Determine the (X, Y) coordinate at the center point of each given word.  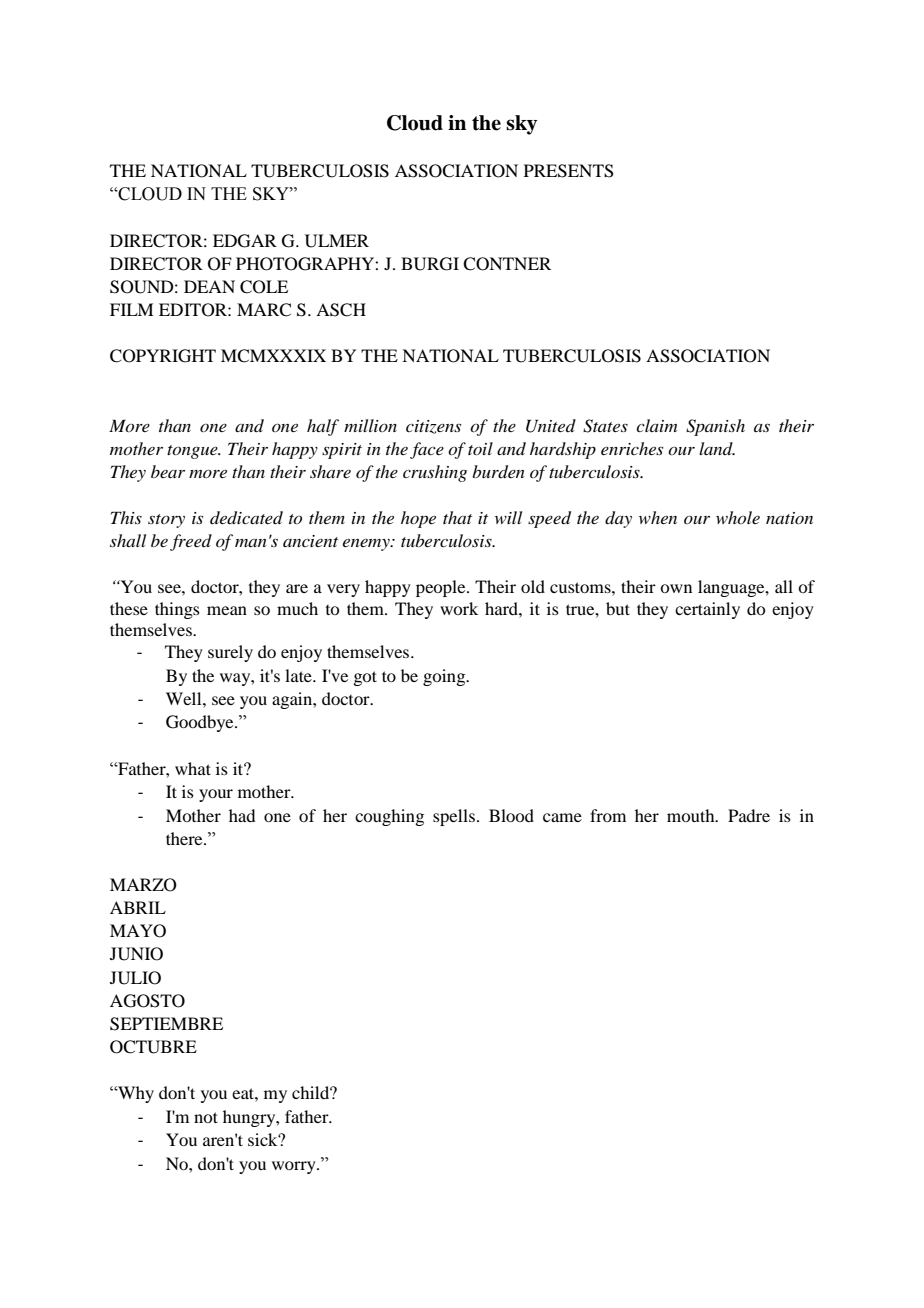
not (206, 1117)
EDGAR (245, 241)
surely (230, 653)
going (445, 677)
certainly (707, 610)
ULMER (337, 241)
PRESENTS (569, 171)
